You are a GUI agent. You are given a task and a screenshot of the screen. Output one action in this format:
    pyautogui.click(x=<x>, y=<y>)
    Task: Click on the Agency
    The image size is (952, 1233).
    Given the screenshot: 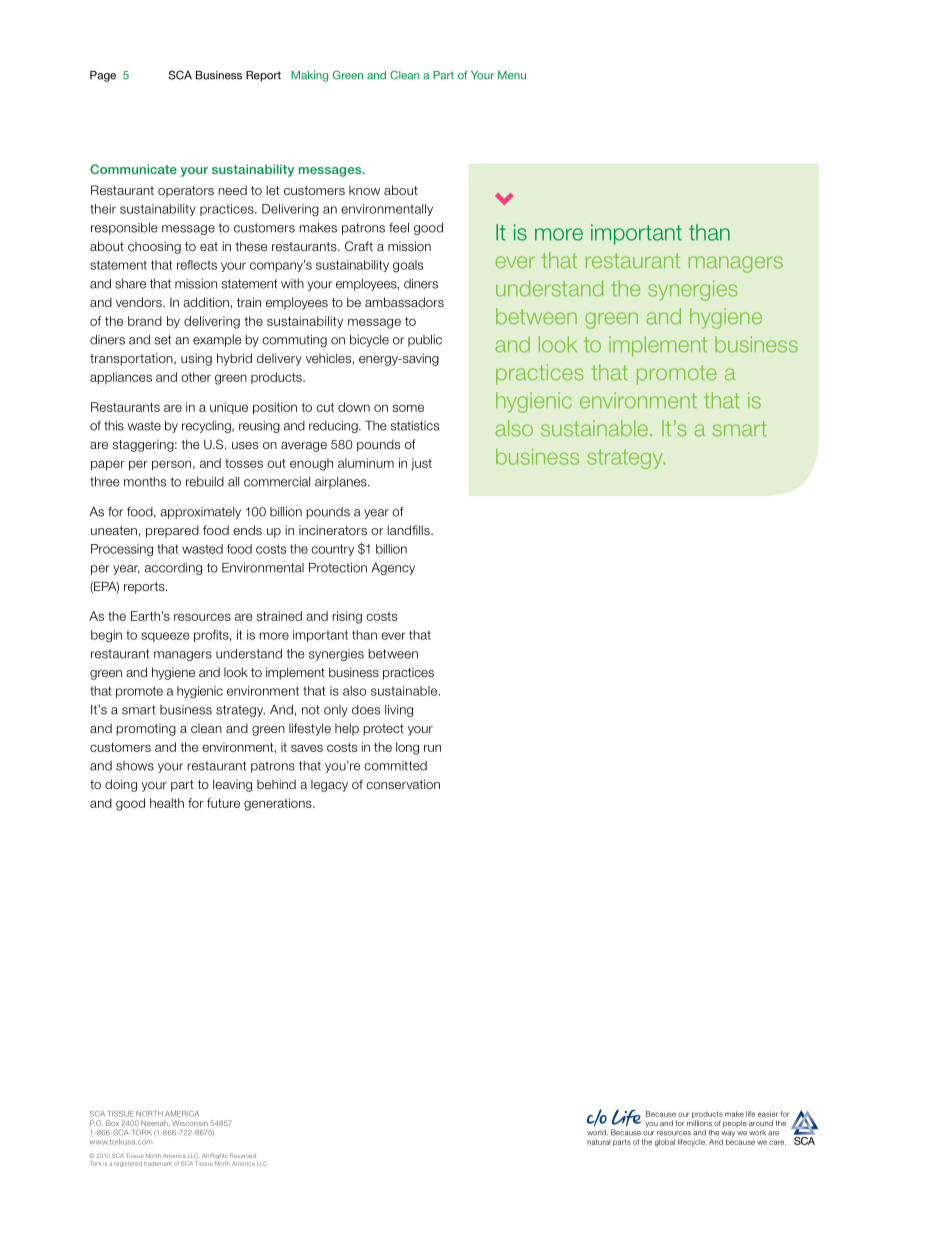 What is the action you would take?
    pyautogui.click(x=393, y=569)
